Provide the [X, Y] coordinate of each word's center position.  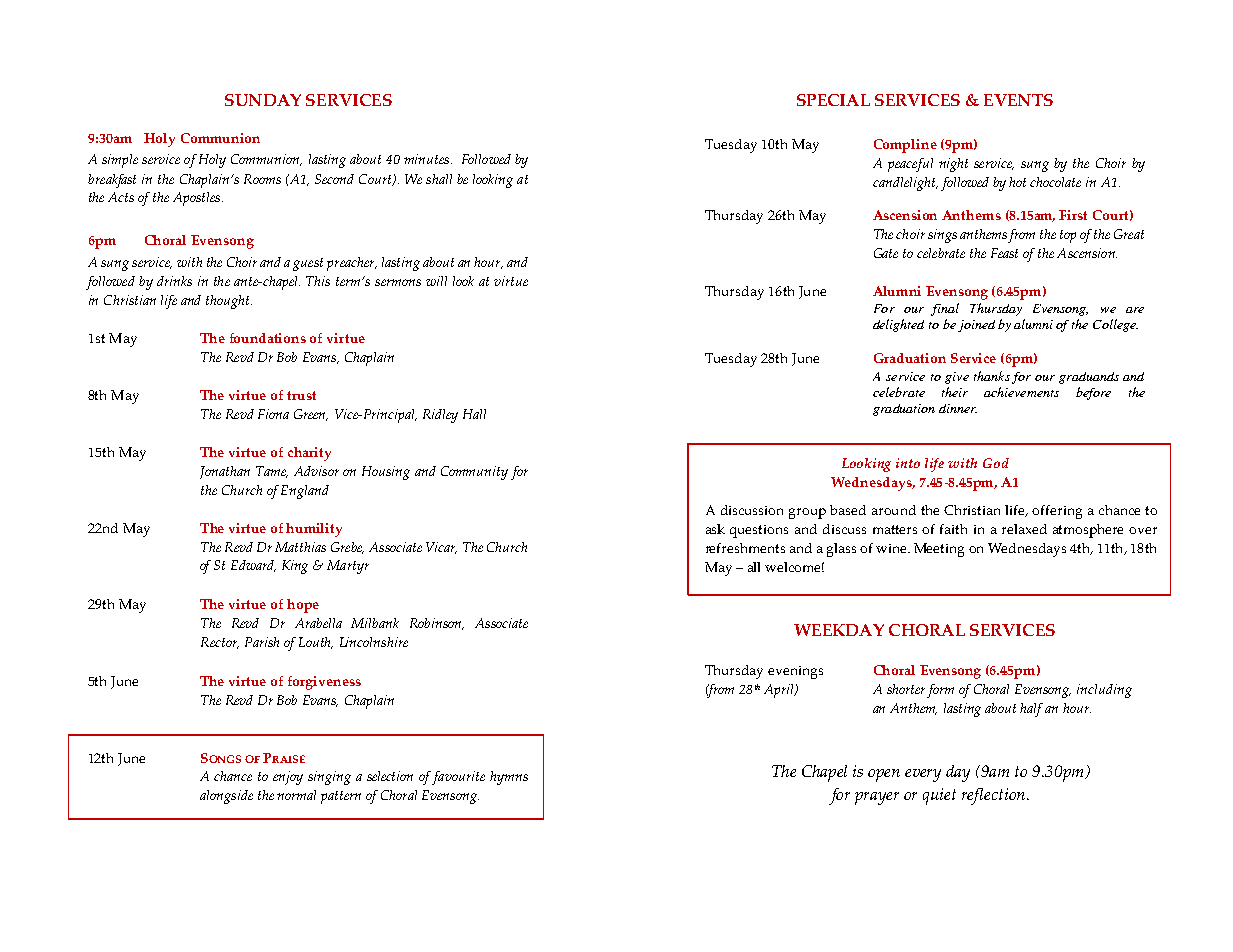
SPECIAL [833, 100]
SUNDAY [263, 100]
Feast [1004, 253]
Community [474, 473]
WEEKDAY [839, 630]
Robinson [437, 624]
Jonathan [225, 472]
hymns [509, 778]
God [996, 463]
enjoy [288, 778]
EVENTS [1018, 100]
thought [229, 302]
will [436, 281]
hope [303, 606]
